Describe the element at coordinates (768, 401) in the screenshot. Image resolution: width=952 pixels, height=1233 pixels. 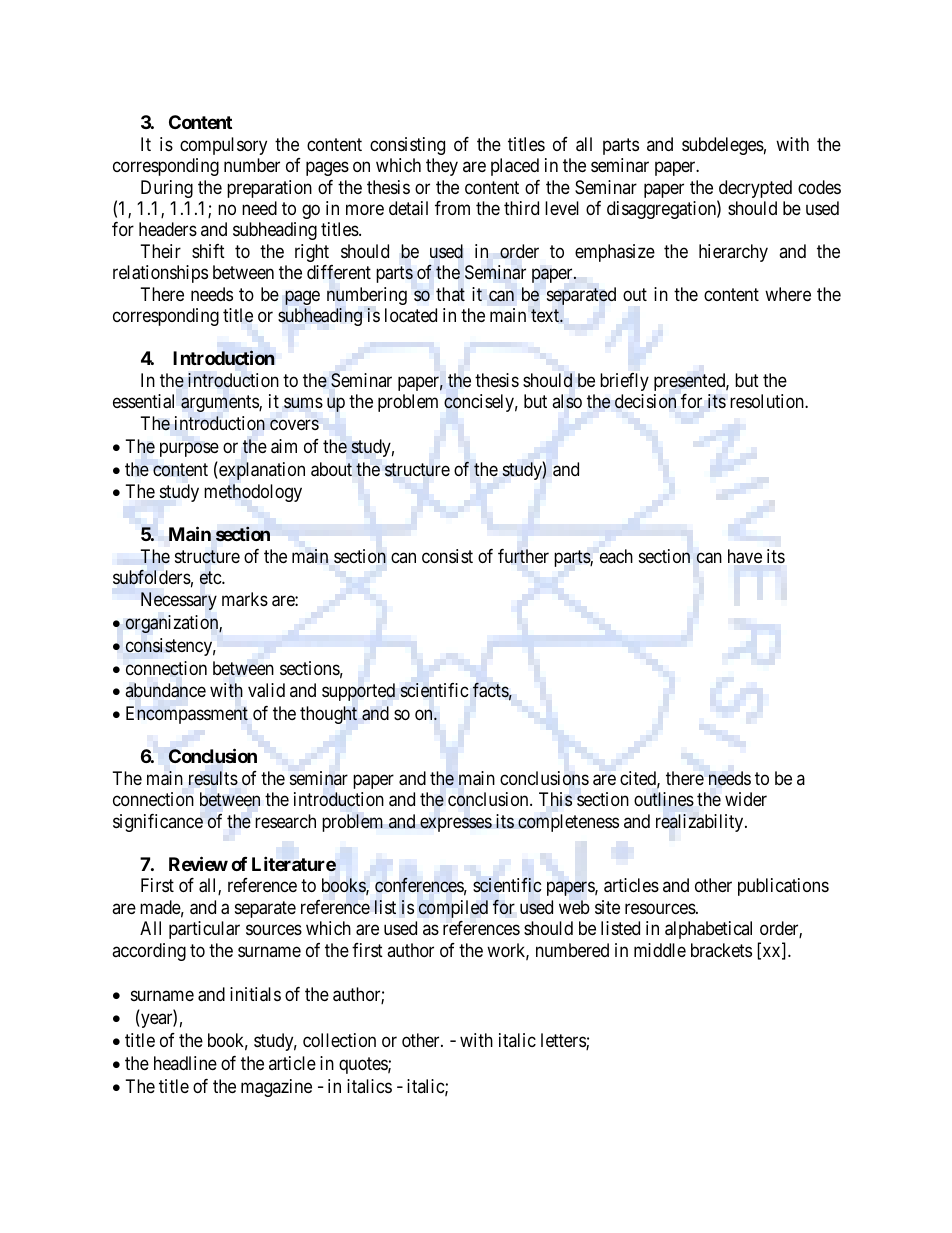
I see `resolution` at that location.
